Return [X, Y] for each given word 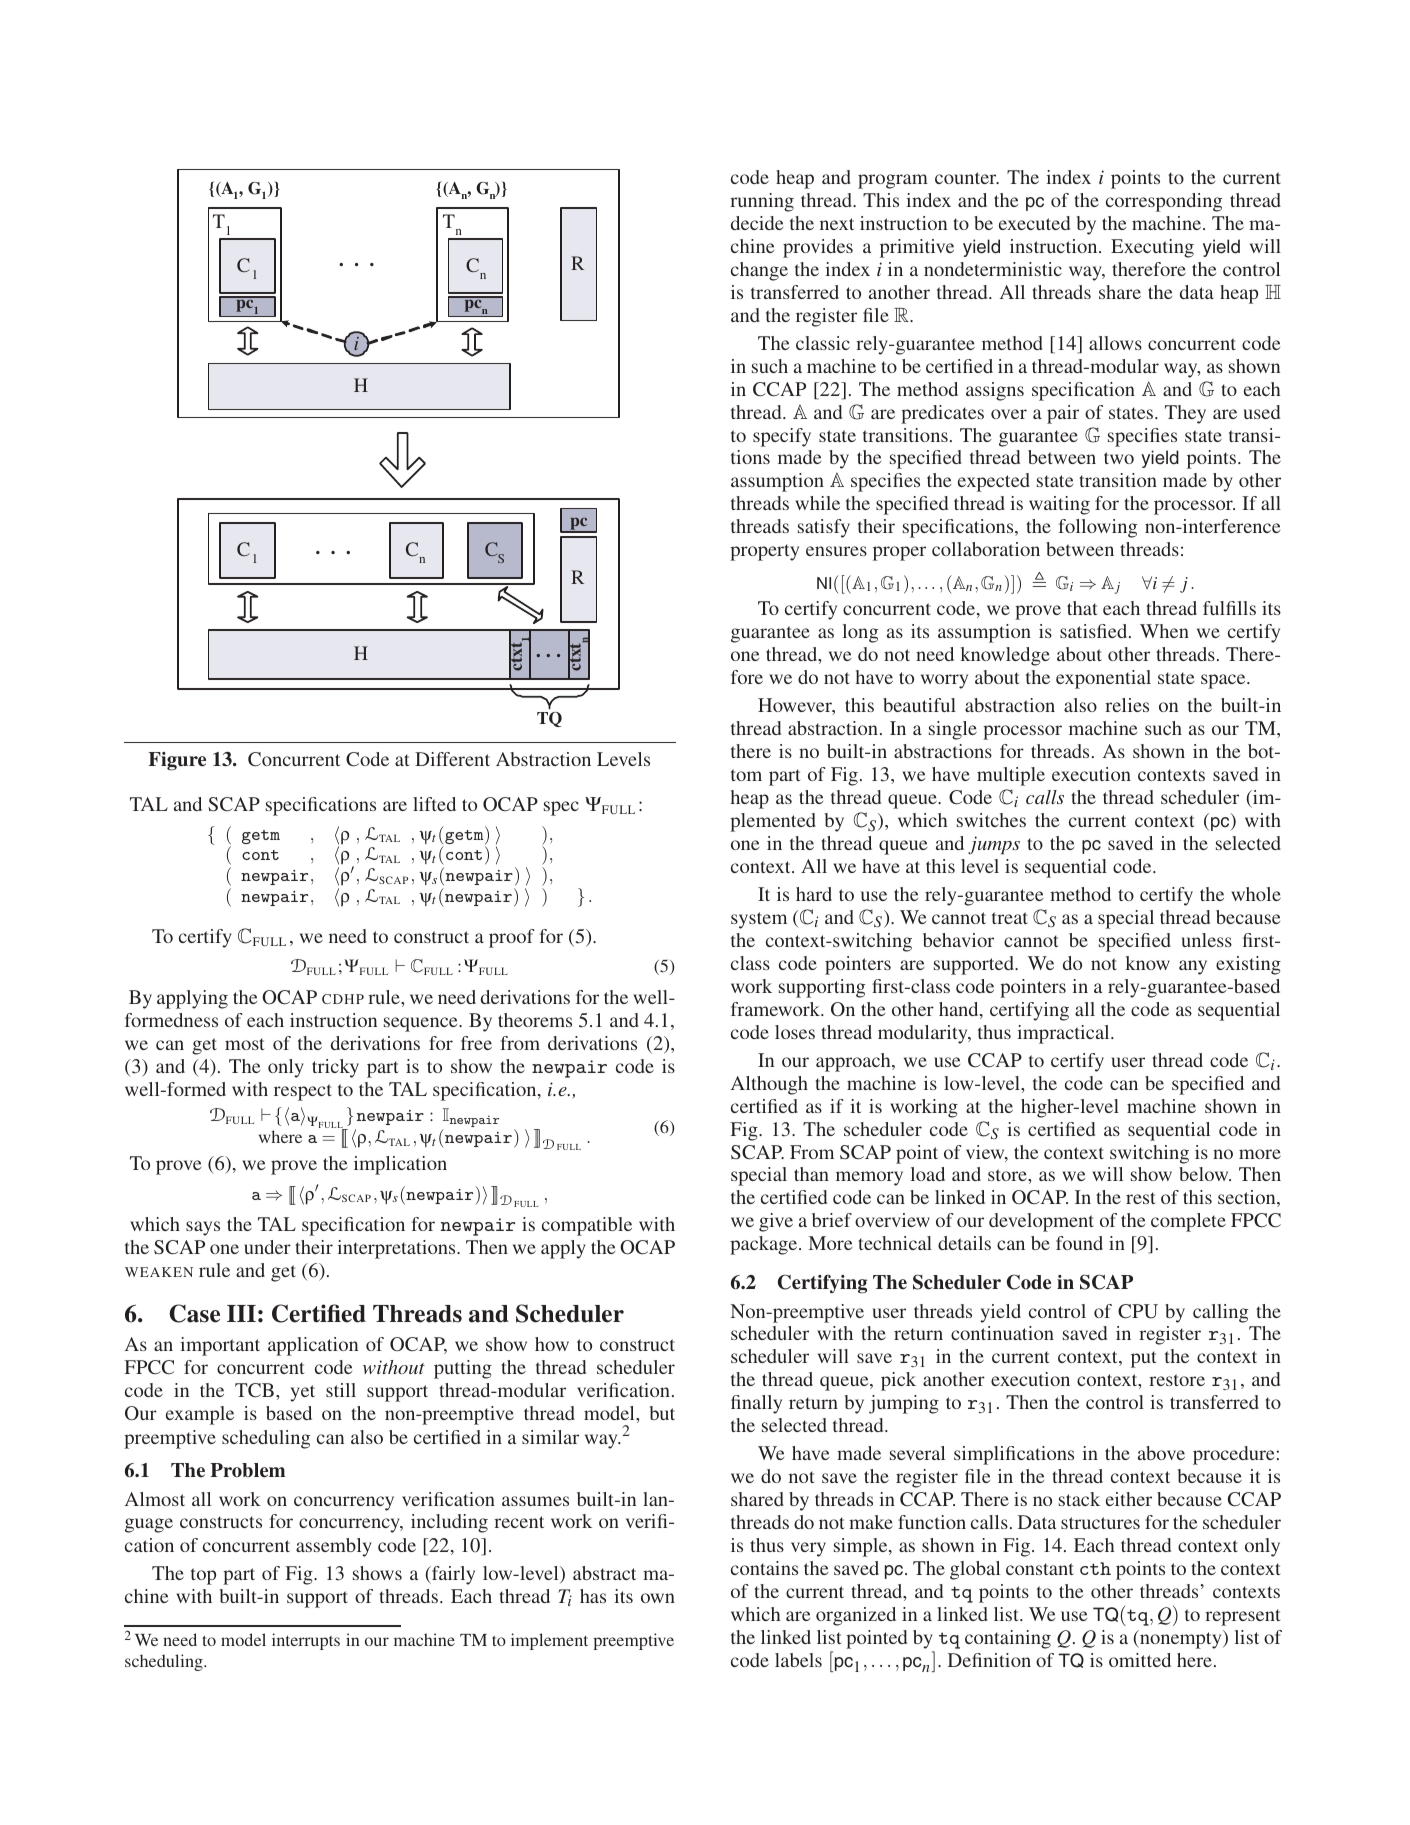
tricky [335, 1068]
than [811, 1174]
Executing [1152, 248]
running [762, 202]
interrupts [306, 1641]
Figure [177, 761]
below [1205, 1174]
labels [798, 1660]
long [860, 633]
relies [1127, 705]
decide [757, 223]
